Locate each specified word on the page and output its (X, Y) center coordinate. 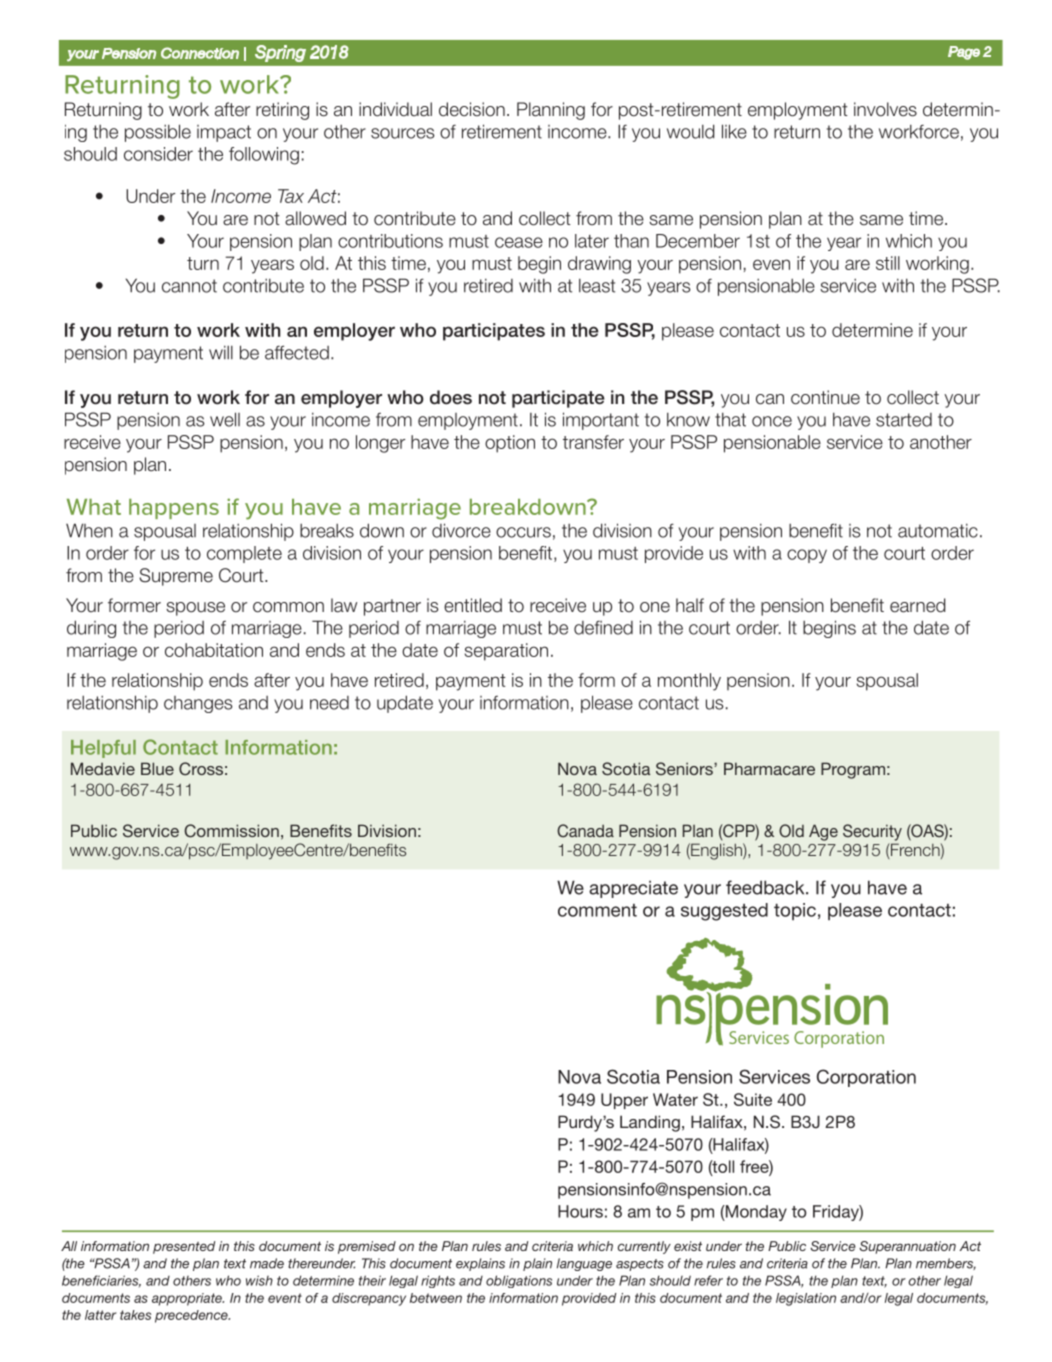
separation (506, 652)
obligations (519, 1281)
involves (885, 109)
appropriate (188, 1299)
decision (472, 109)
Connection (200, 53)
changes (198, 704)
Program (853, 770)
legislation (806, 1299)
